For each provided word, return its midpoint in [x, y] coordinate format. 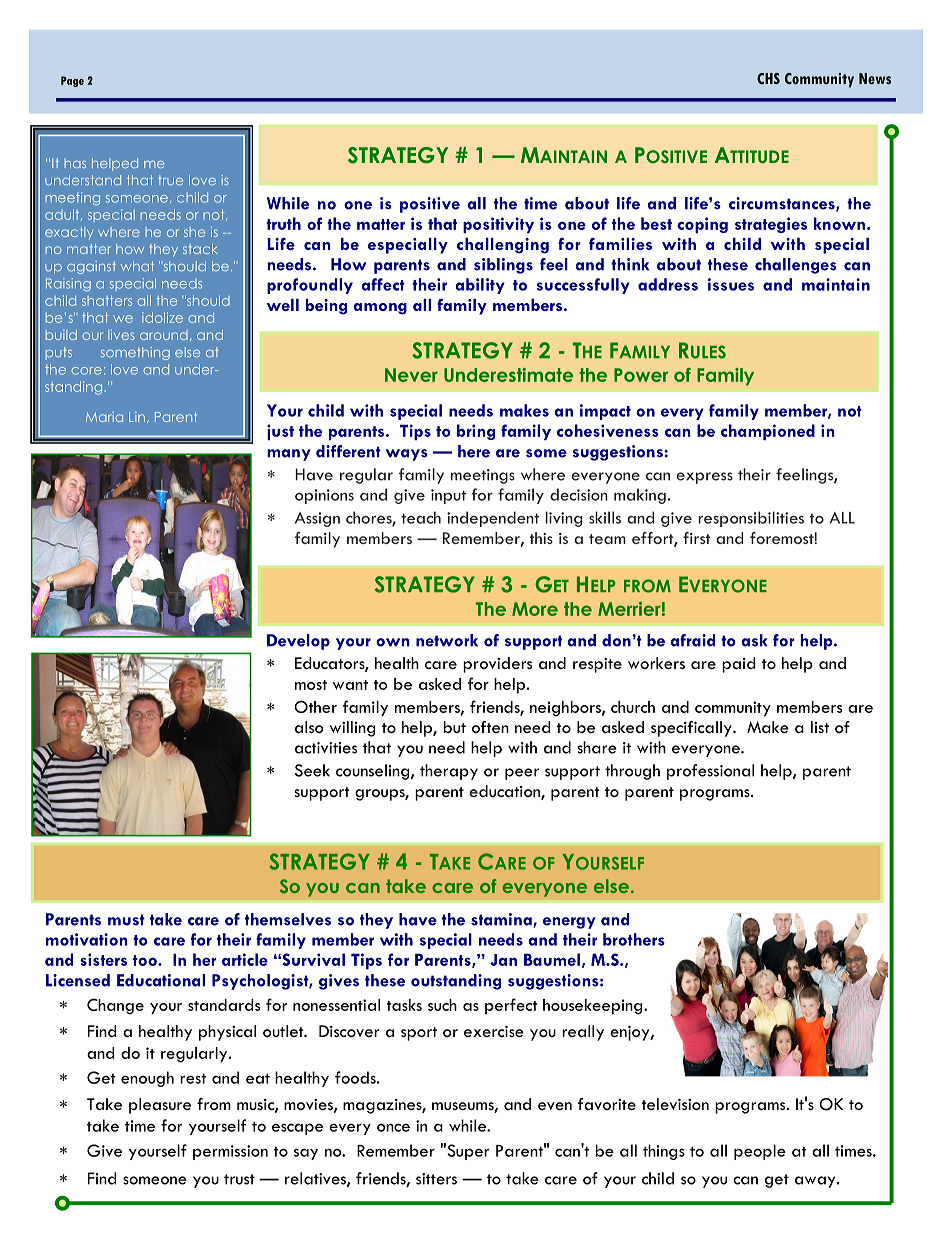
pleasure [160, 1106]
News [875, 78]
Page [72, 81]
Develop [298, 642]
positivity [498, 225]
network [447, 640]
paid [738, 665]
